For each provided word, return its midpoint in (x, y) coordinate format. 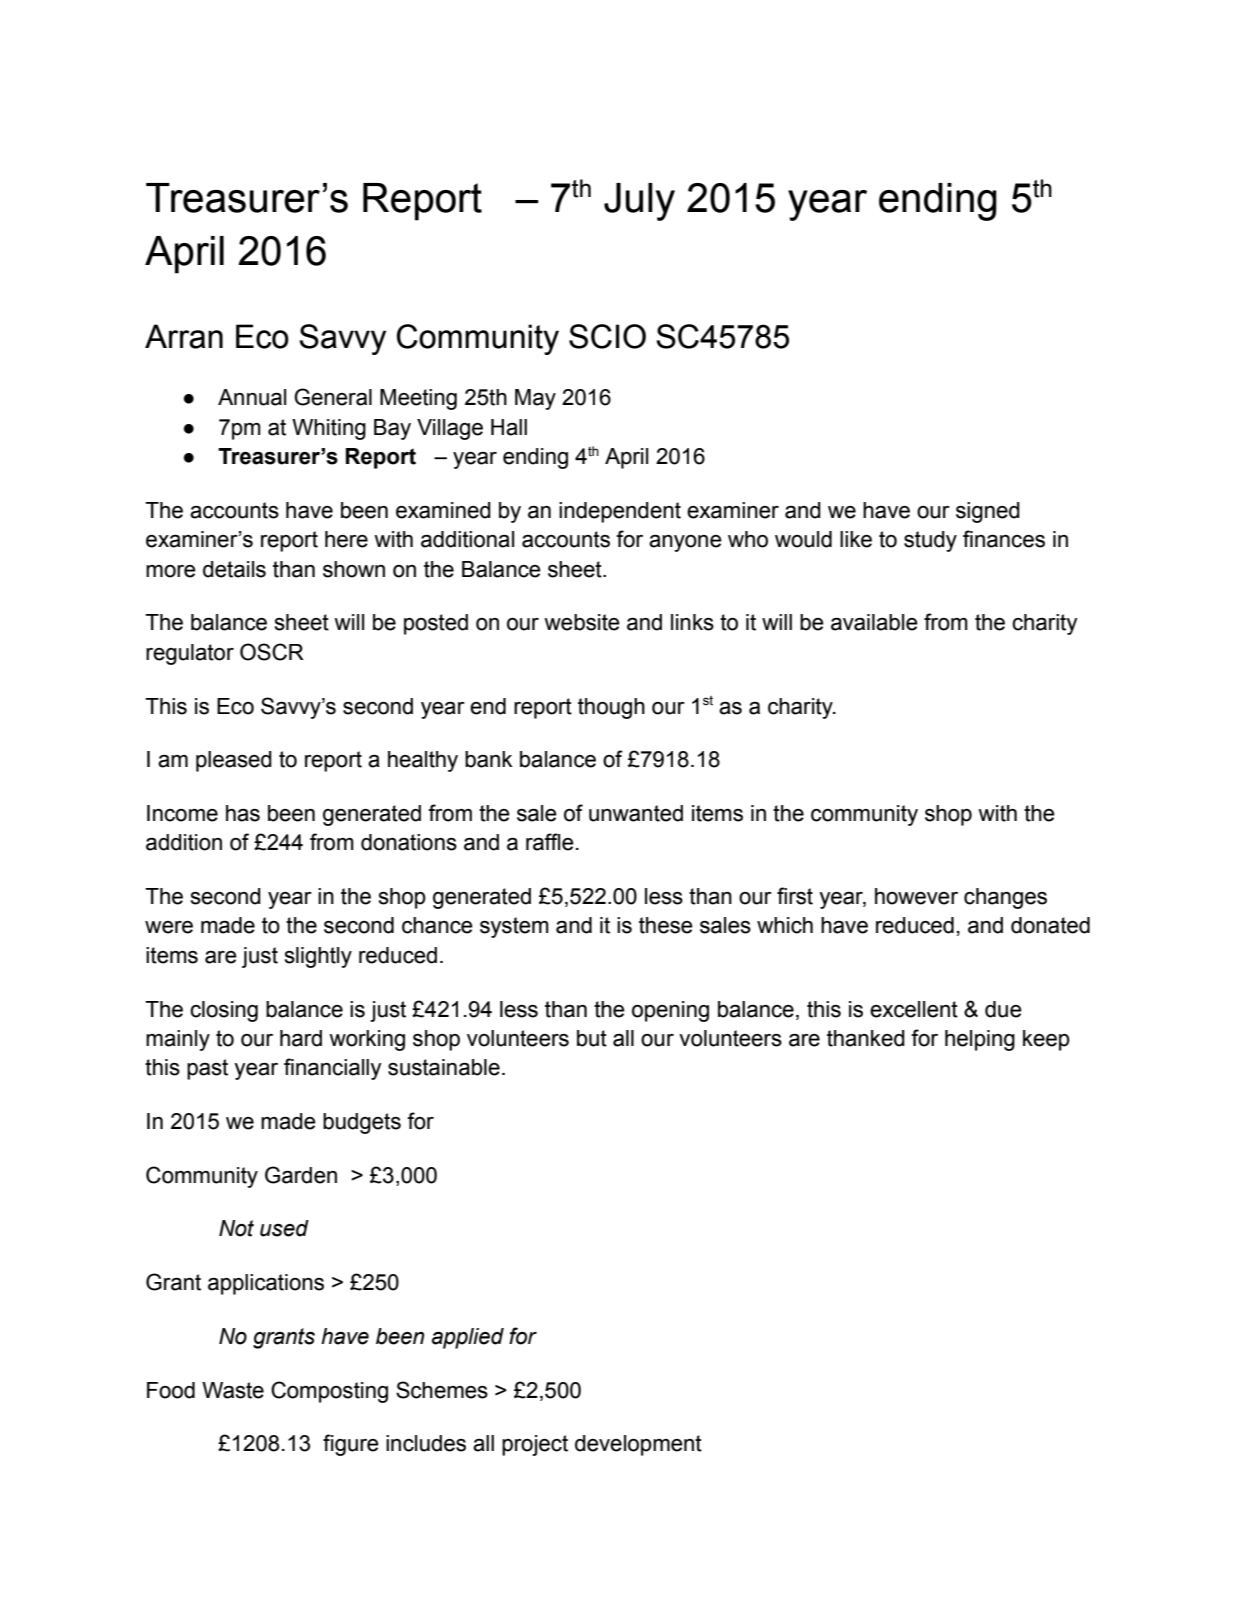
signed (988, 512)
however (916, 896)
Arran (184, 336)
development (638, 1445)
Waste (233, 1390)
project (535, 1445)
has (243, 813)
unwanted (636, 813)
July (639, 202)
